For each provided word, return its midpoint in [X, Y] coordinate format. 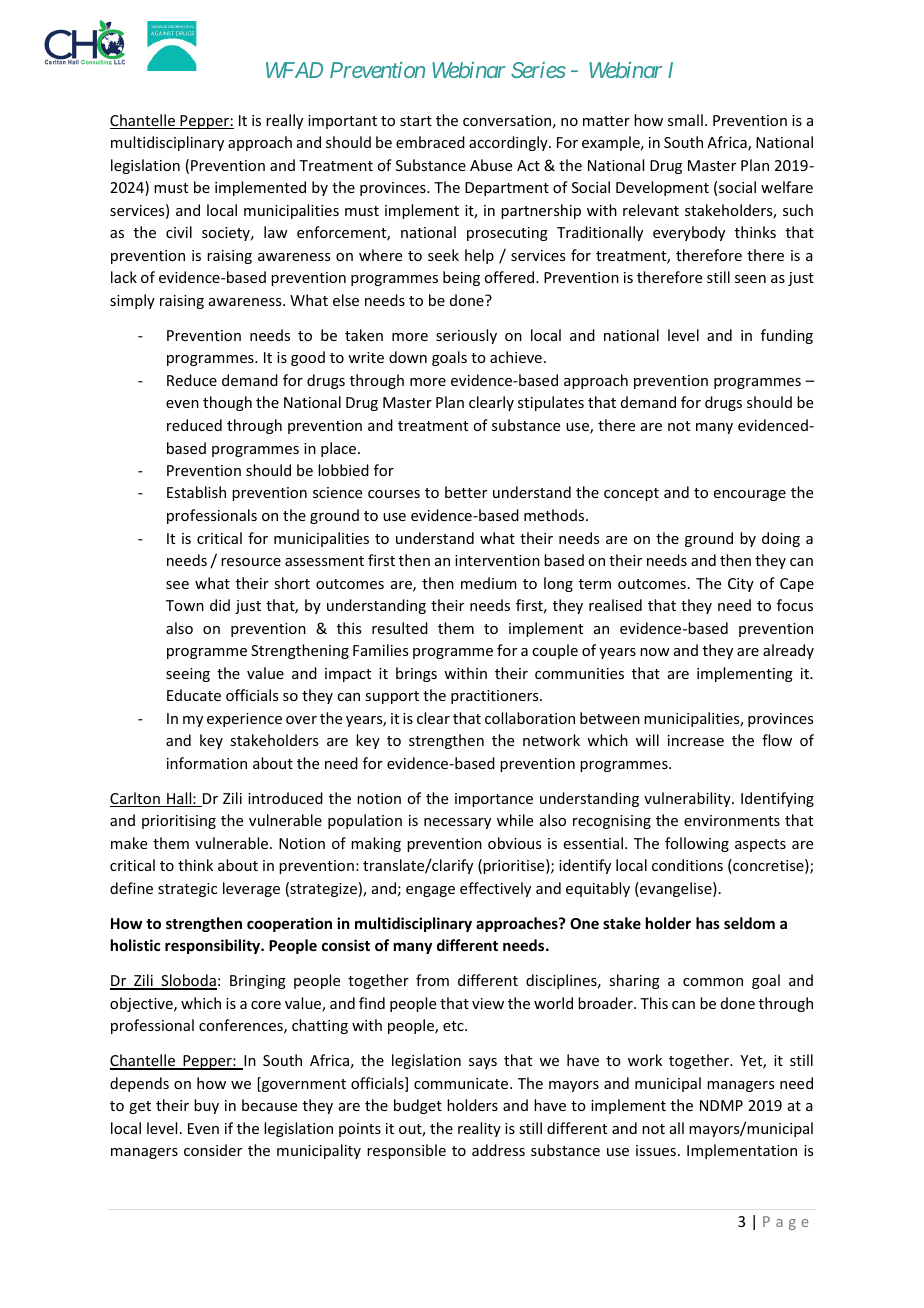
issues [656, 1150]
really [284, 121]
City [741, 585]
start [416, 121]
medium [489, 583]
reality [479, 1129]
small [685, 120]
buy [206, 1106]
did [220, 605]
